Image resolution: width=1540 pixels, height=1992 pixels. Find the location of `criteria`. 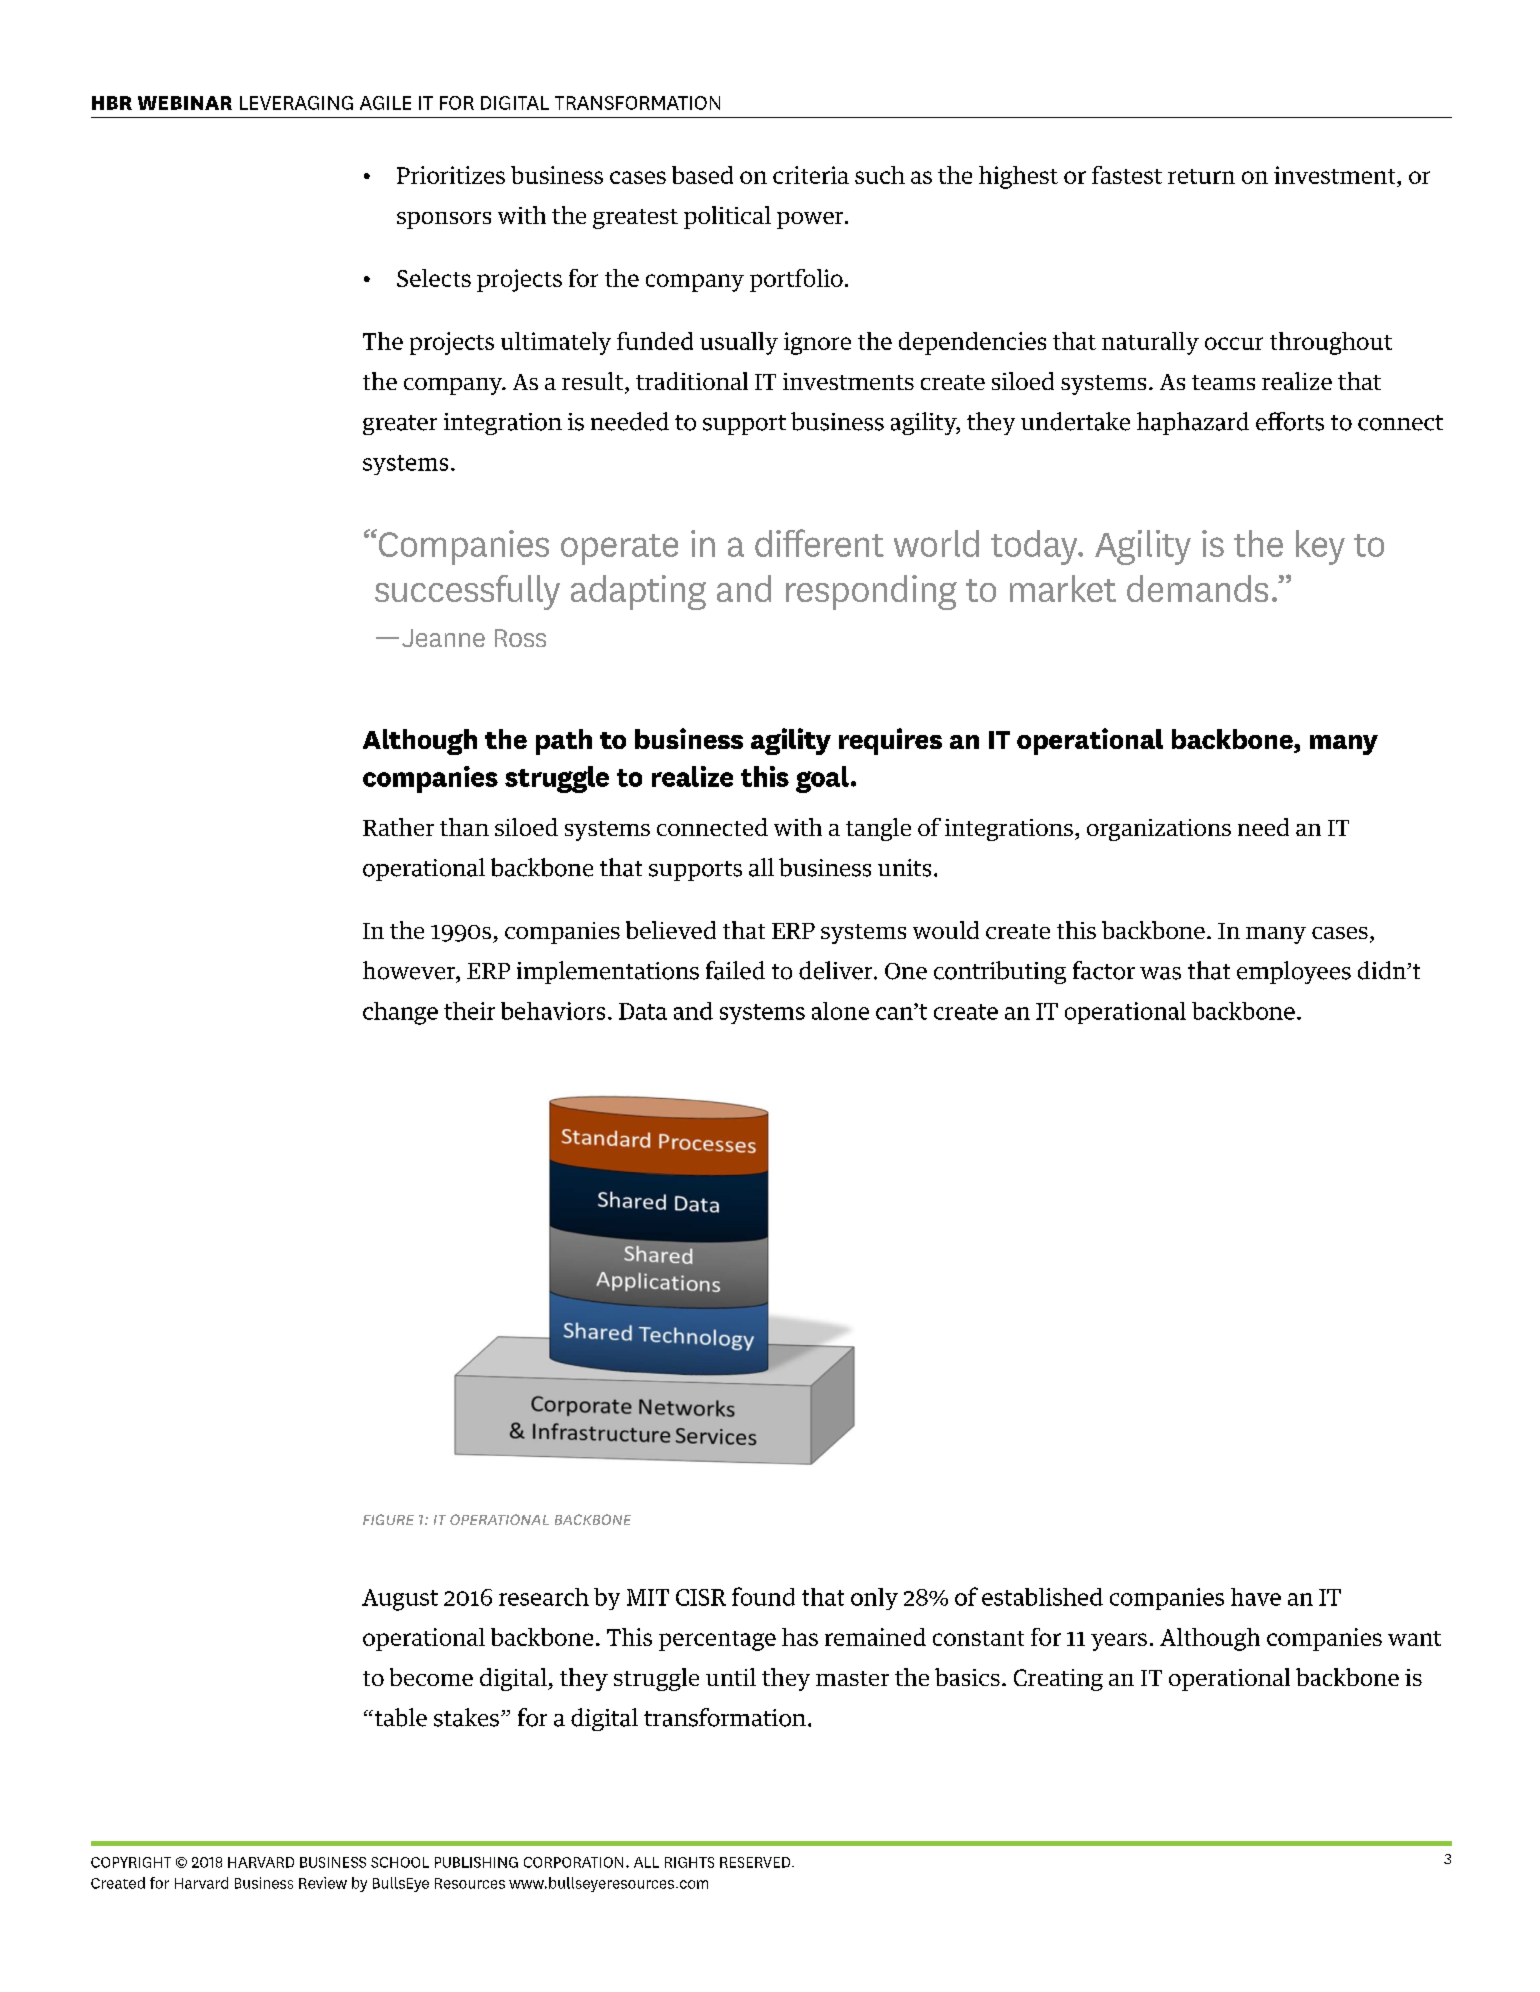

criteria is located at coordinates (811, 175).
